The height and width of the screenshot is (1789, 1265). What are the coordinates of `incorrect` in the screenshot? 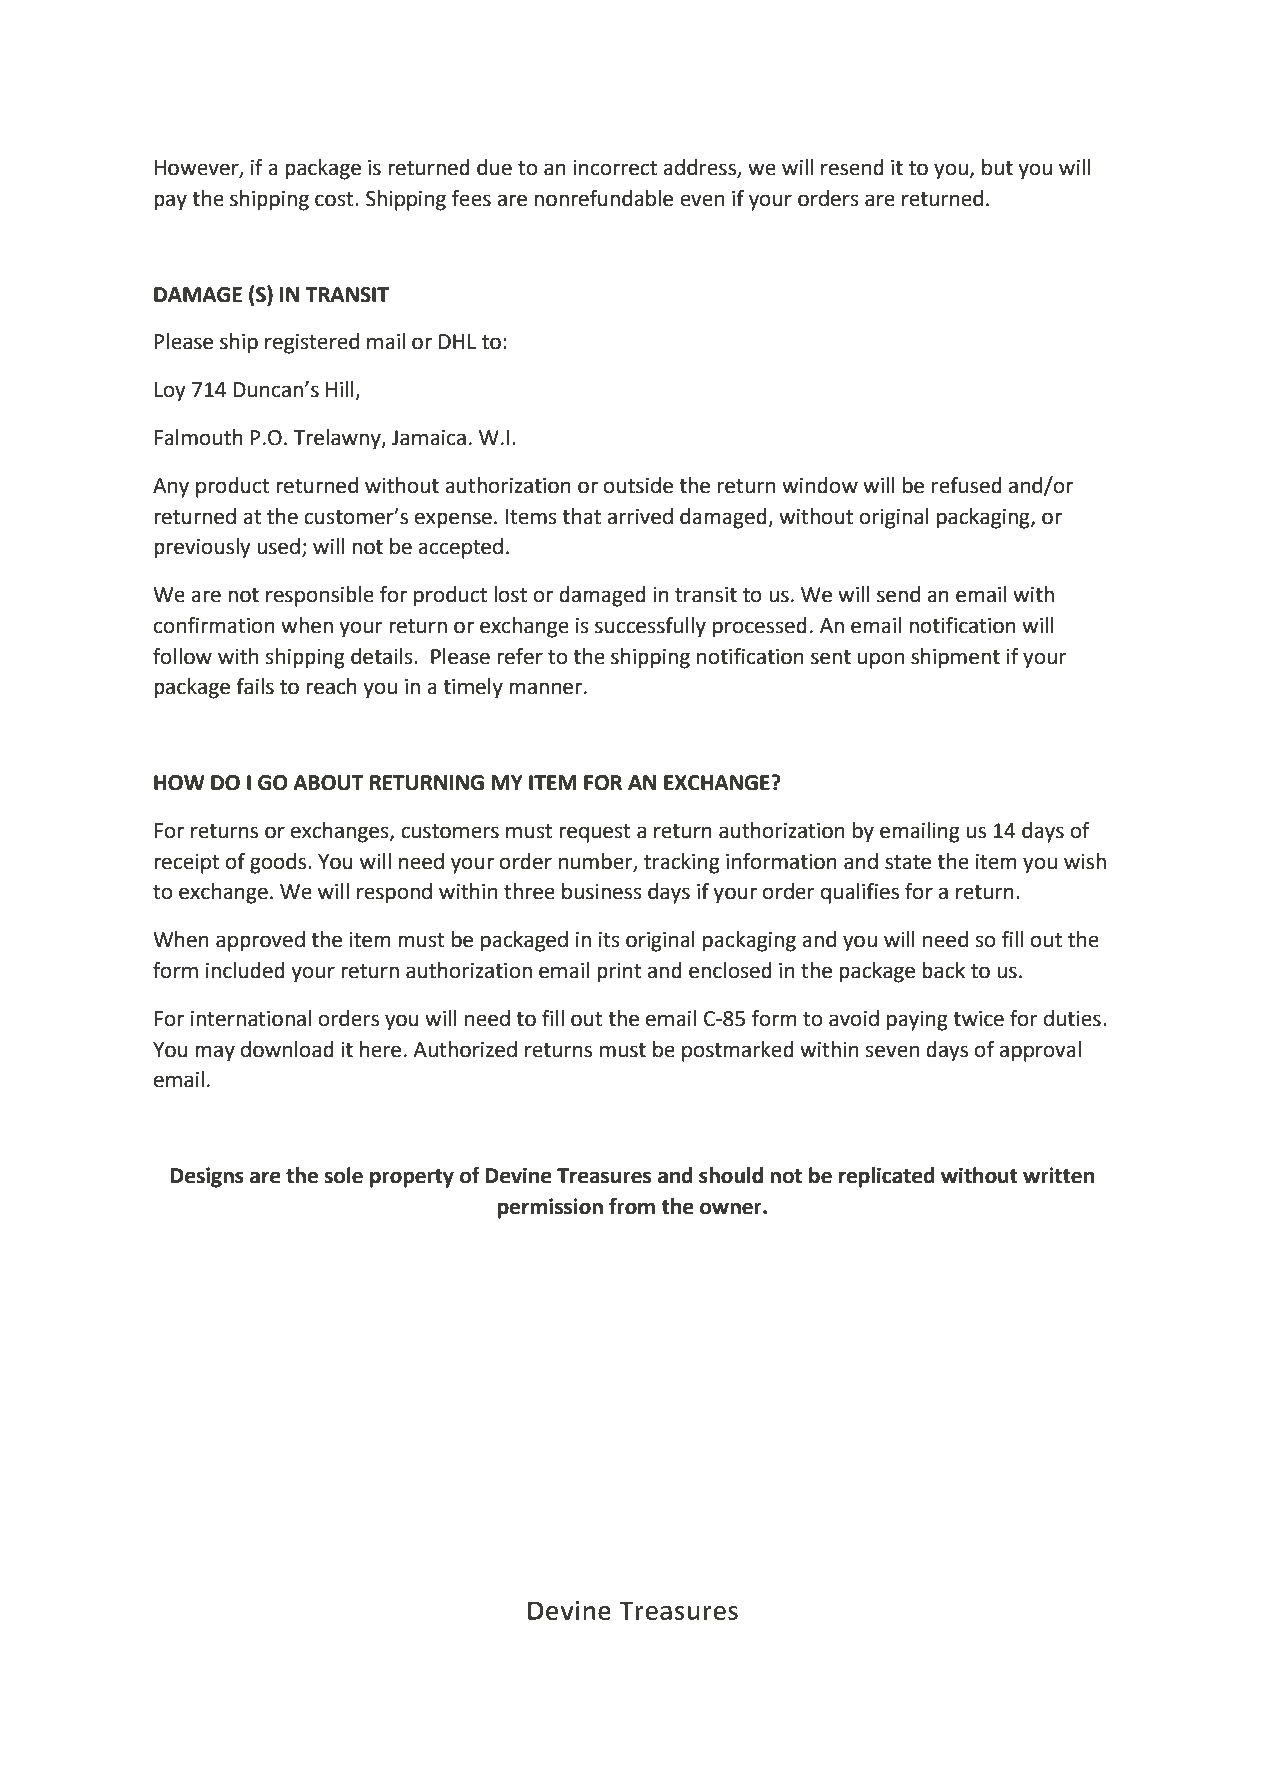 It's located at (615, 168).
